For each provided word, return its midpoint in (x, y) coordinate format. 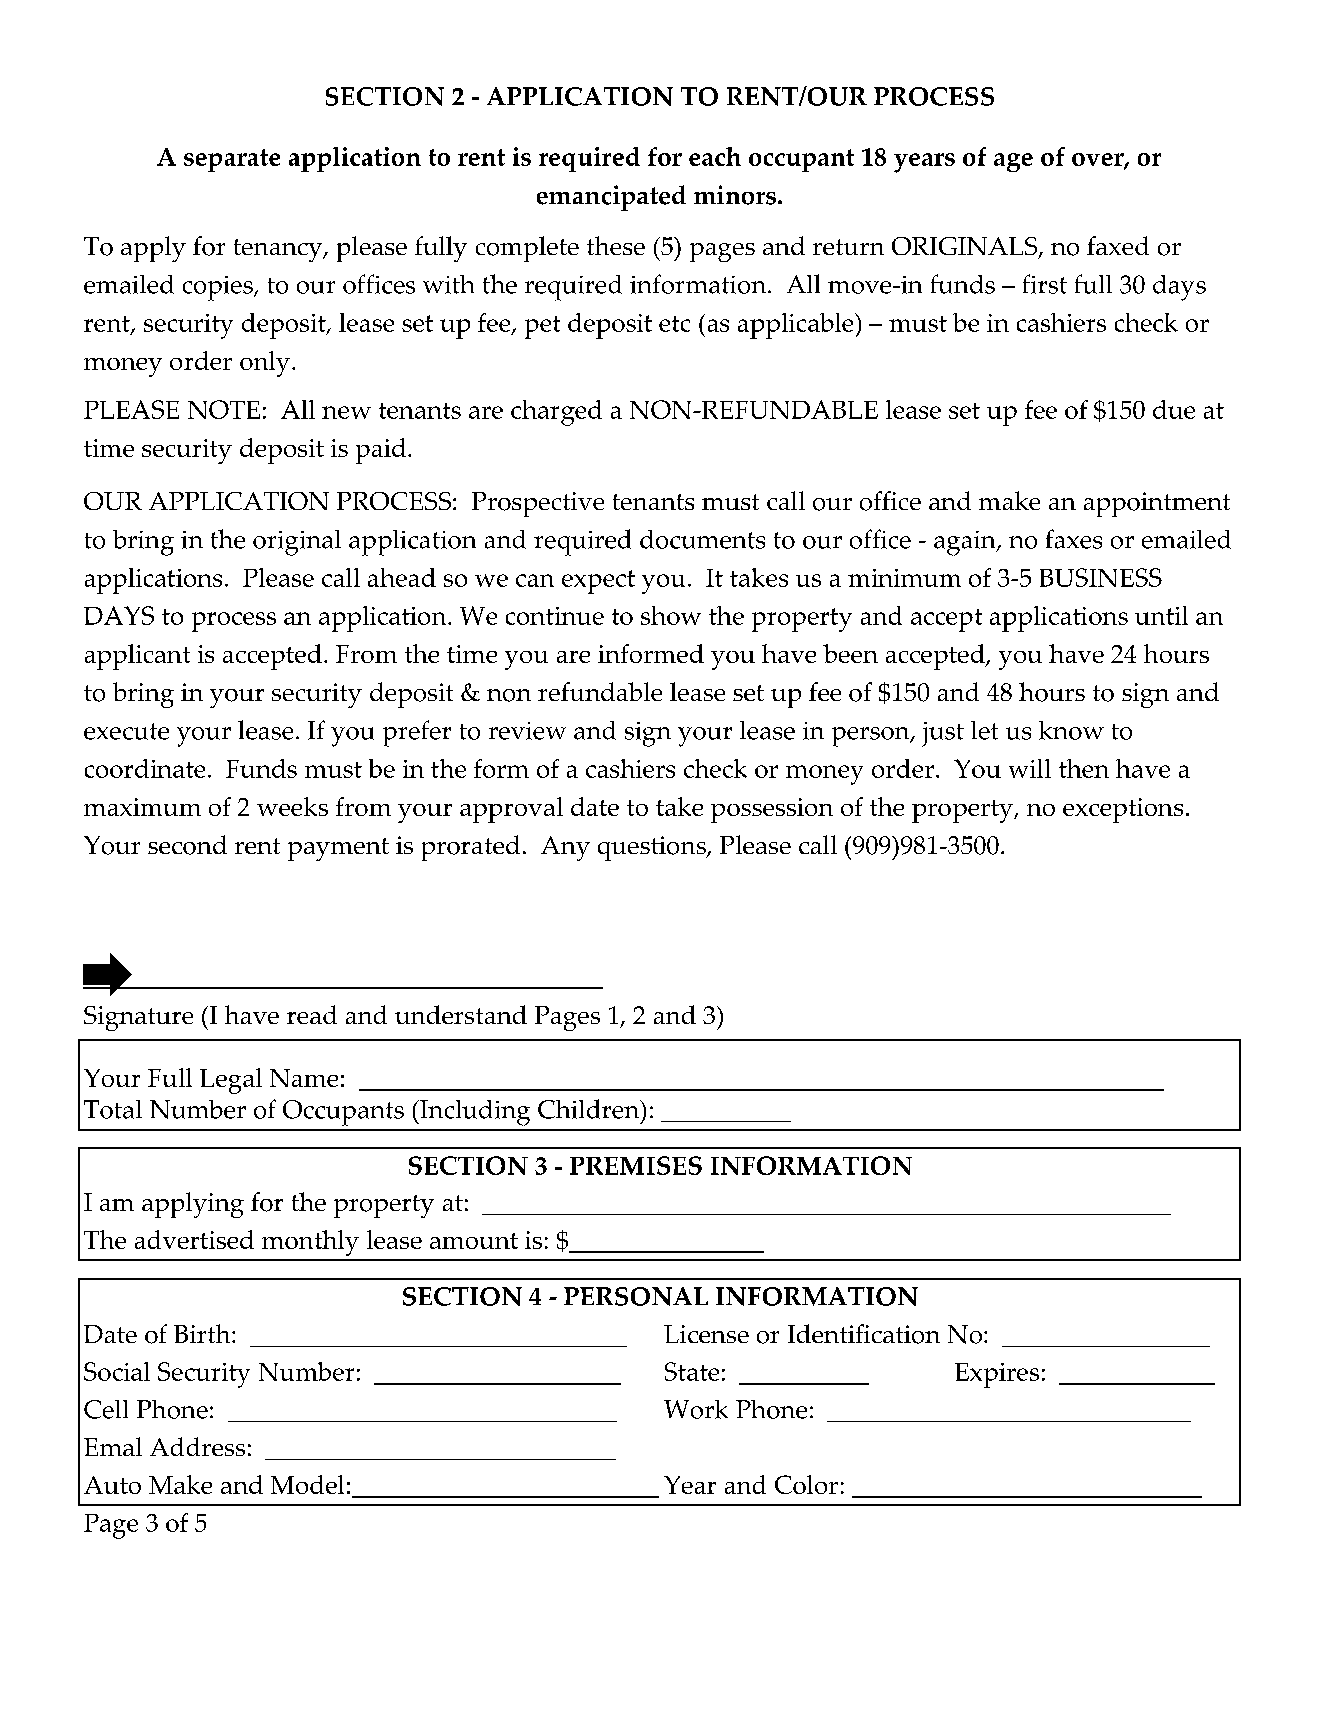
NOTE (224, 409)
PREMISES (636, 1165)
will (1030, 768)
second (187, 845)
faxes (1074, 539)
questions (653, 848)
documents (702, 539)
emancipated (611, 198)
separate (232, 160)
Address (197, 1446)
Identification (864, 1334)
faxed (1118, 245)
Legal (231, 1081)
